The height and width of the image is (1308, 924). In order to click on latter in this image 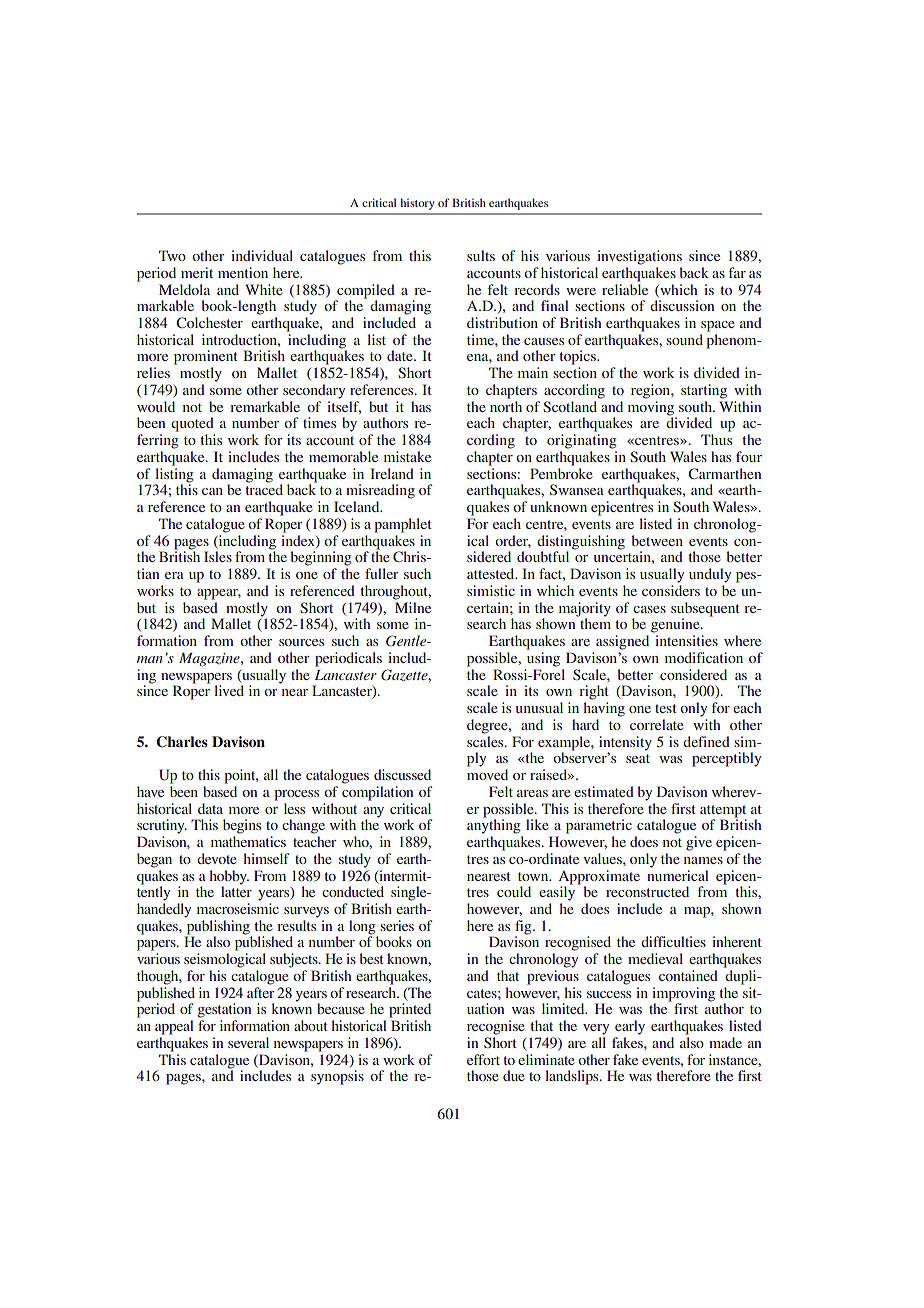, I will do `click(236, 890)`.
